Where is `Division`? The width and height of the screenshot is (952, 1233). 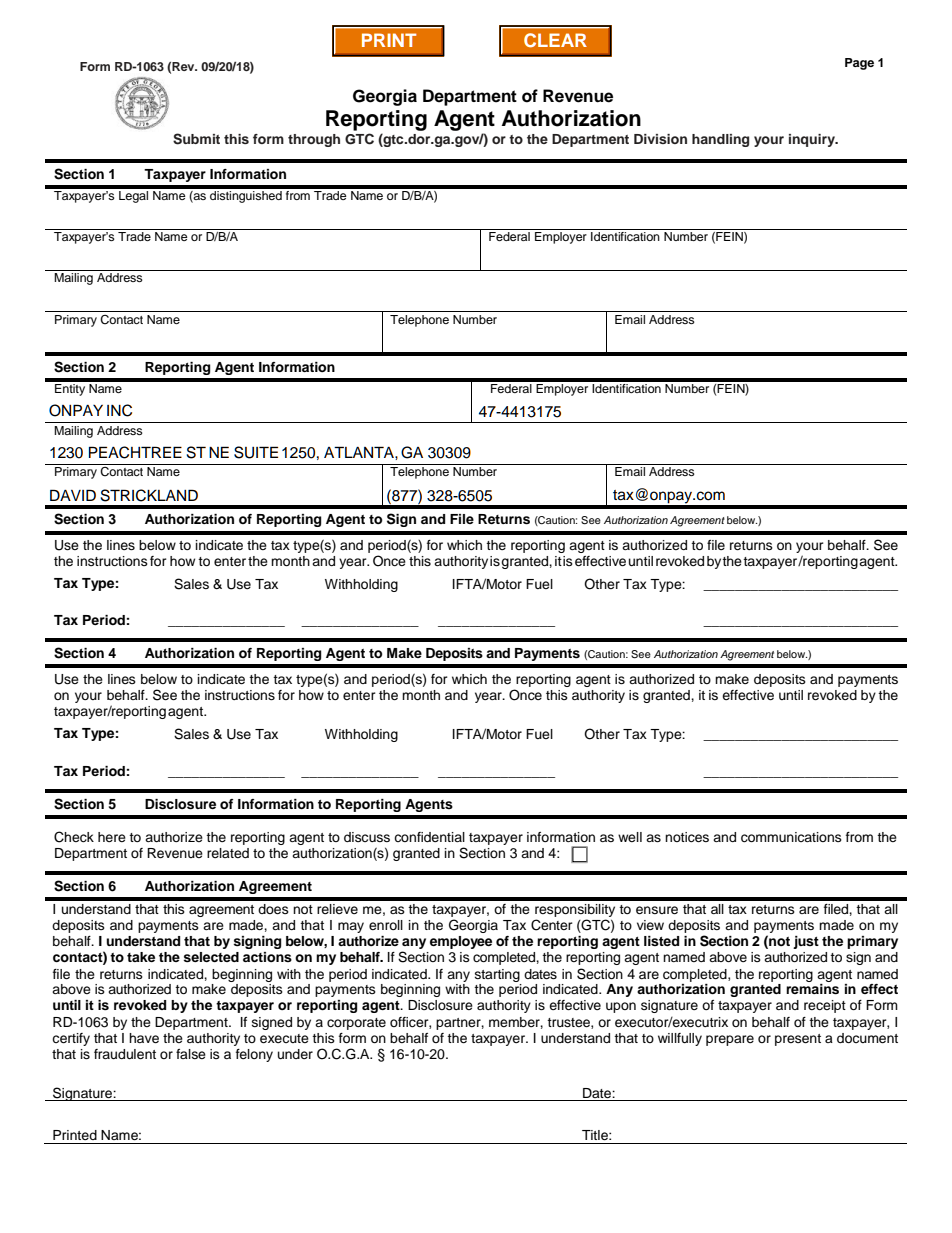 Division is located at coordinates (660, 139).
